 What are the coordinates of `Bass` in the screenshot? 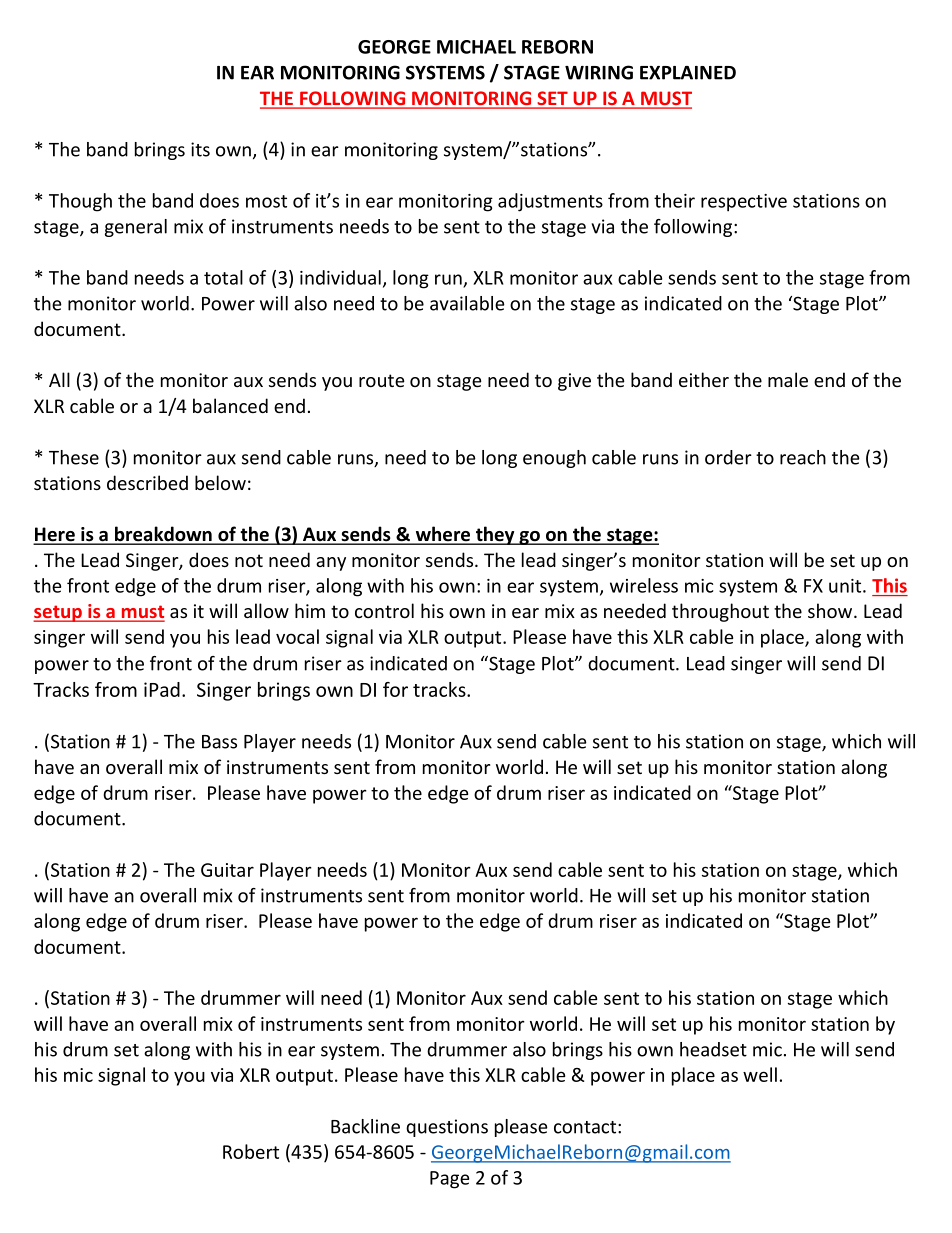 It's located at (219, 742).
